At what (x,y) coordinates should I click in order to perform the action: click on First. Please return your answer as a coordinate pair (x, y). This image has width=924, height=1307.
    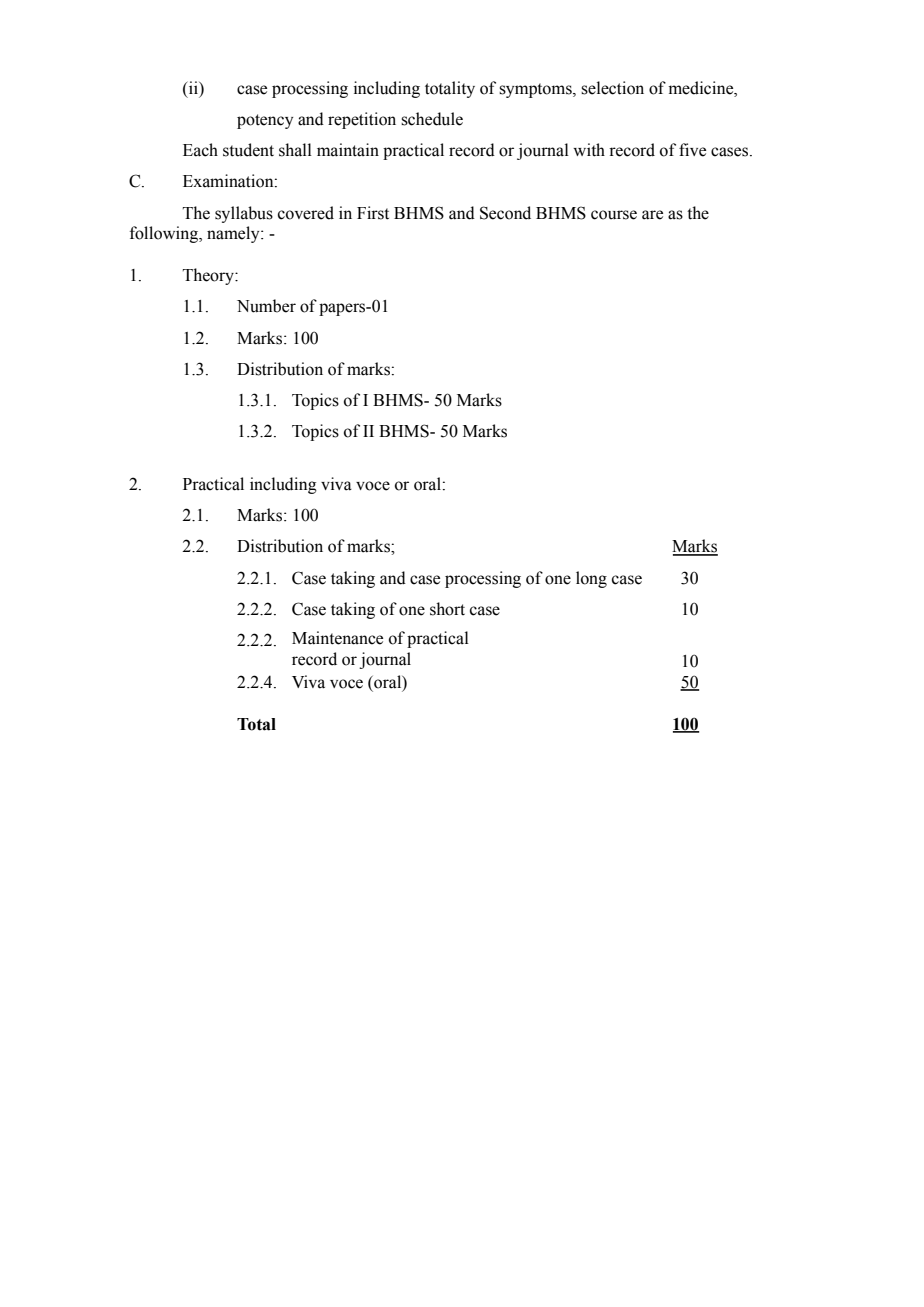
    Looking at the image, I should click on (373, 213).
